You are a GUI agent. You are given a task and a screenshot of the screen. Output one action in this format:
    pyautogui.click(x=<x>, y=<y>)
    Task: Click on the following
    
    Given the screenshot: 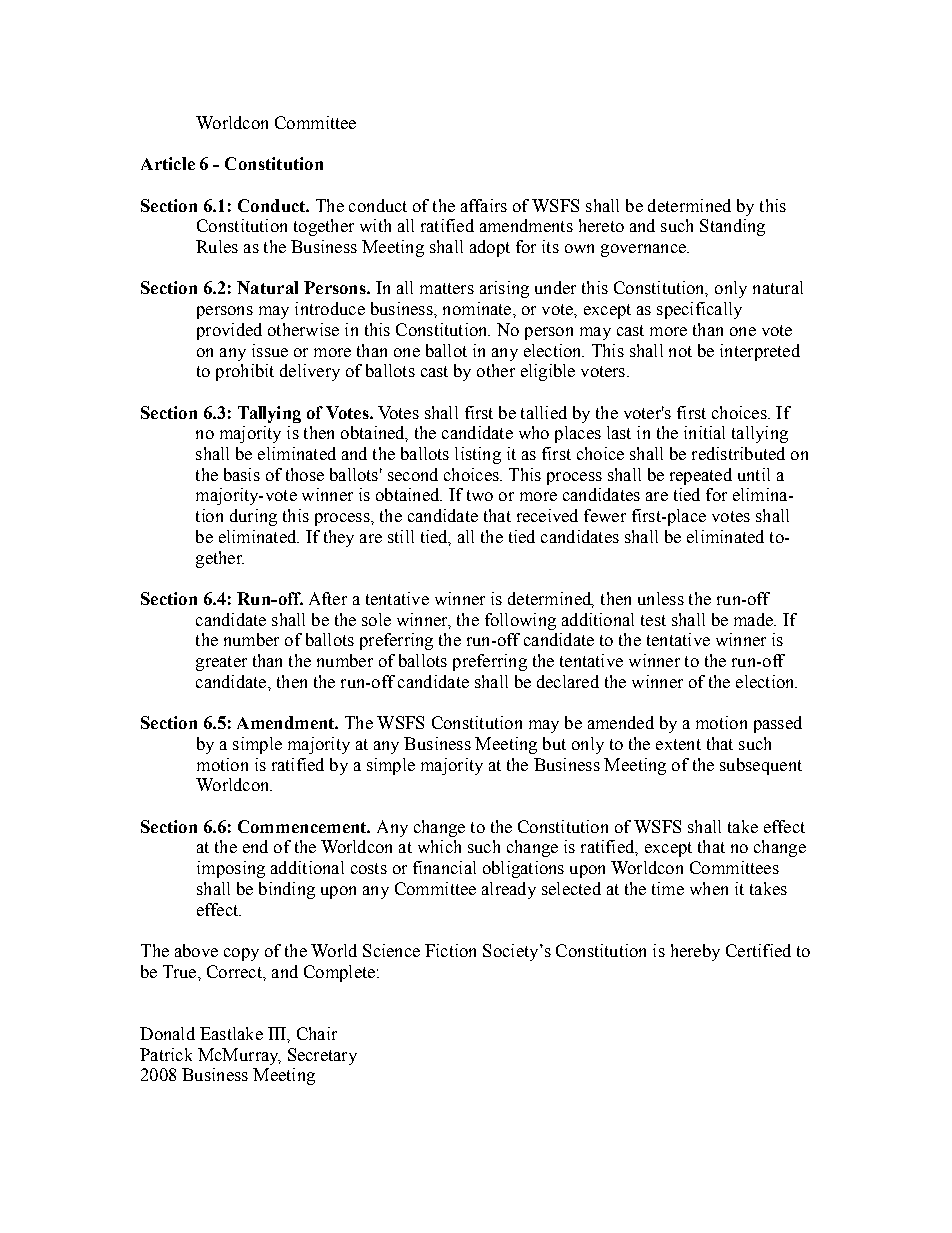 What is the action you would take?
    pyautogui.click(x=520, y=621)
